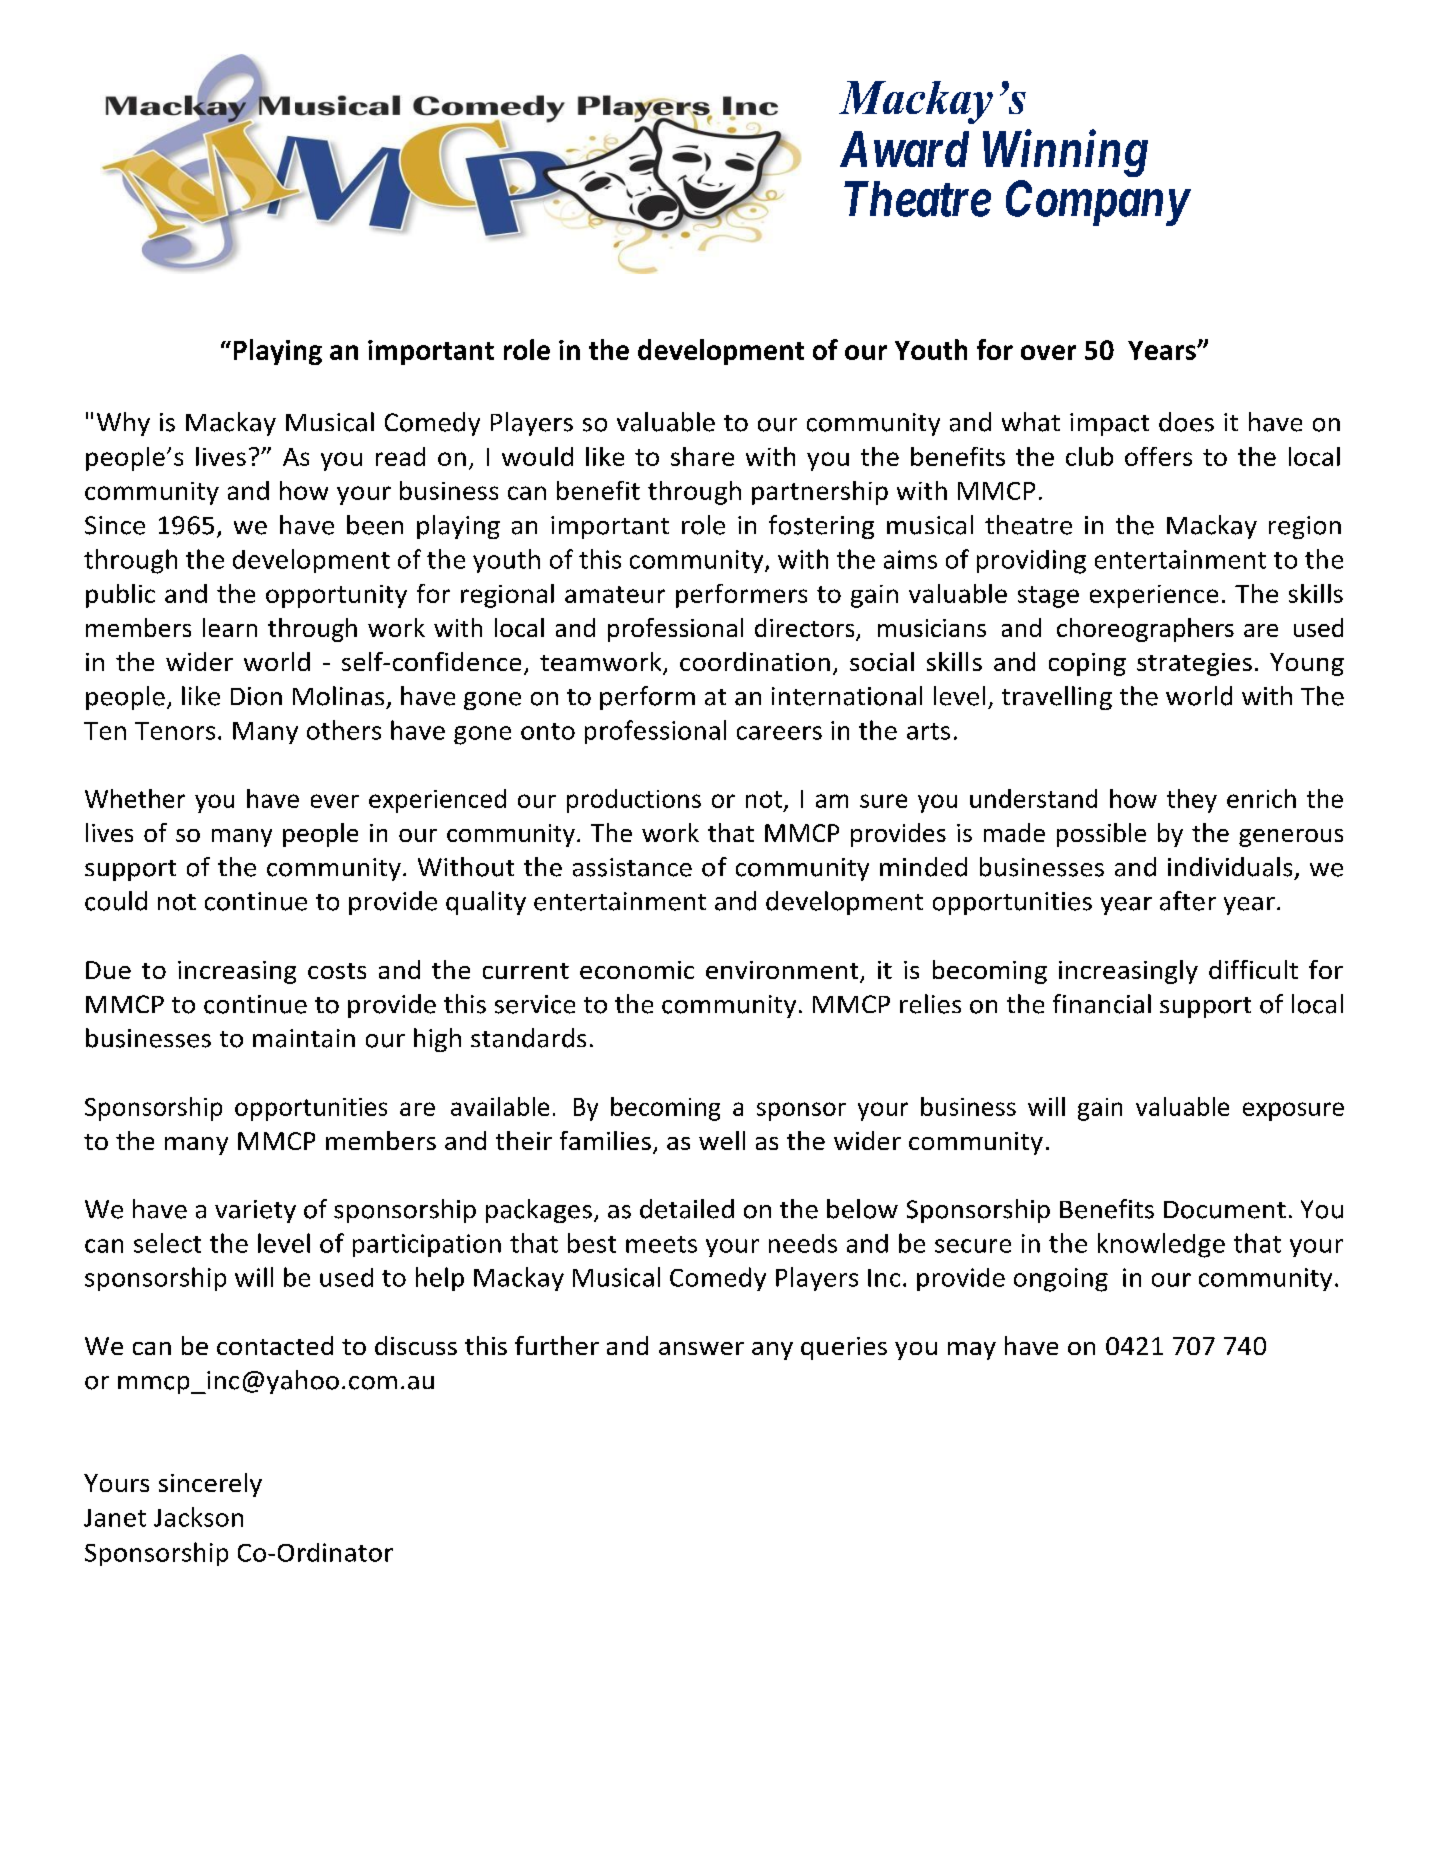 The image size is (1429, 1849). I want to click on Jackson, so click(198, 1517).
